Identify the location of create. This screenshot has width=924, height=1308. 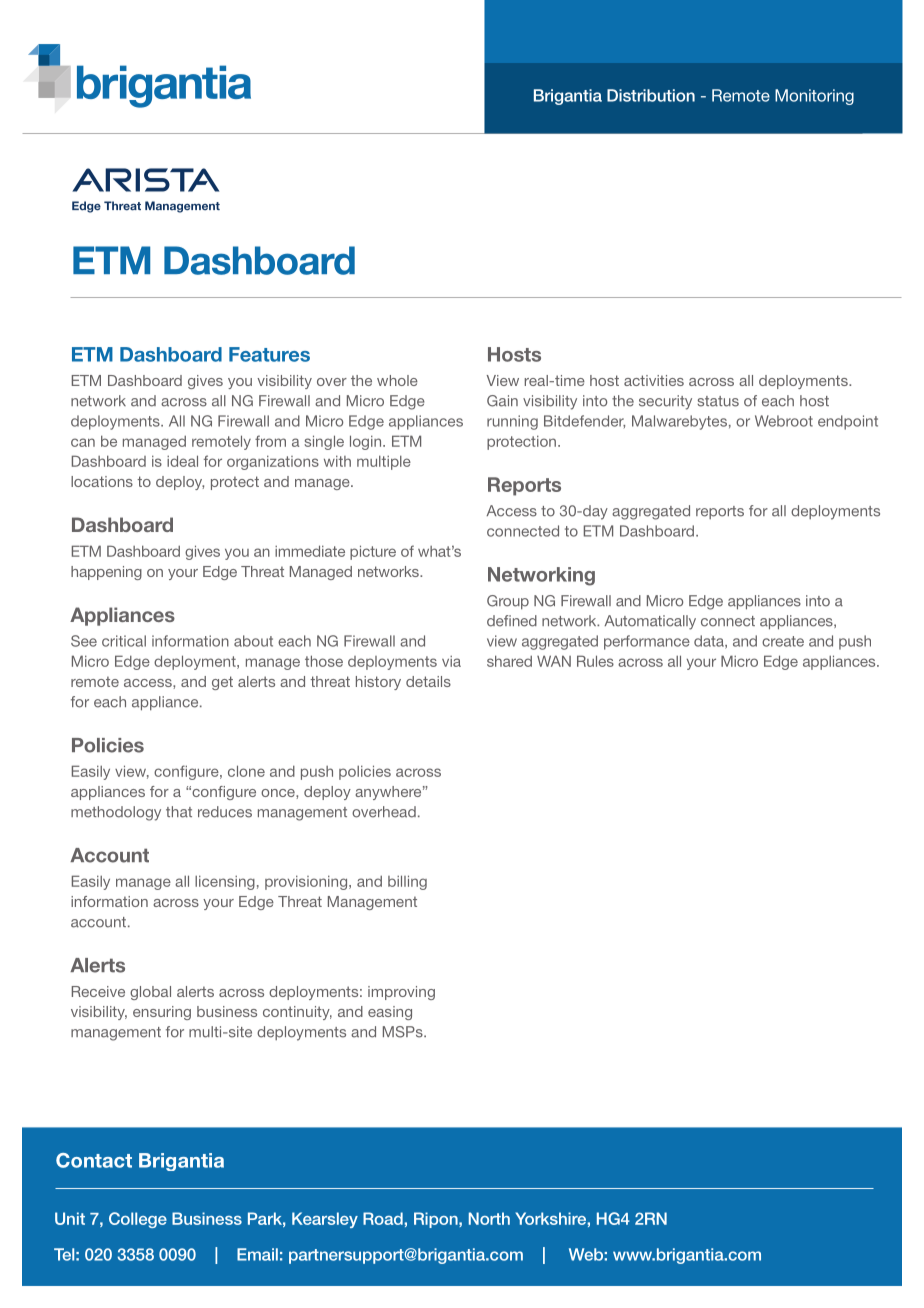
(783, 641).
